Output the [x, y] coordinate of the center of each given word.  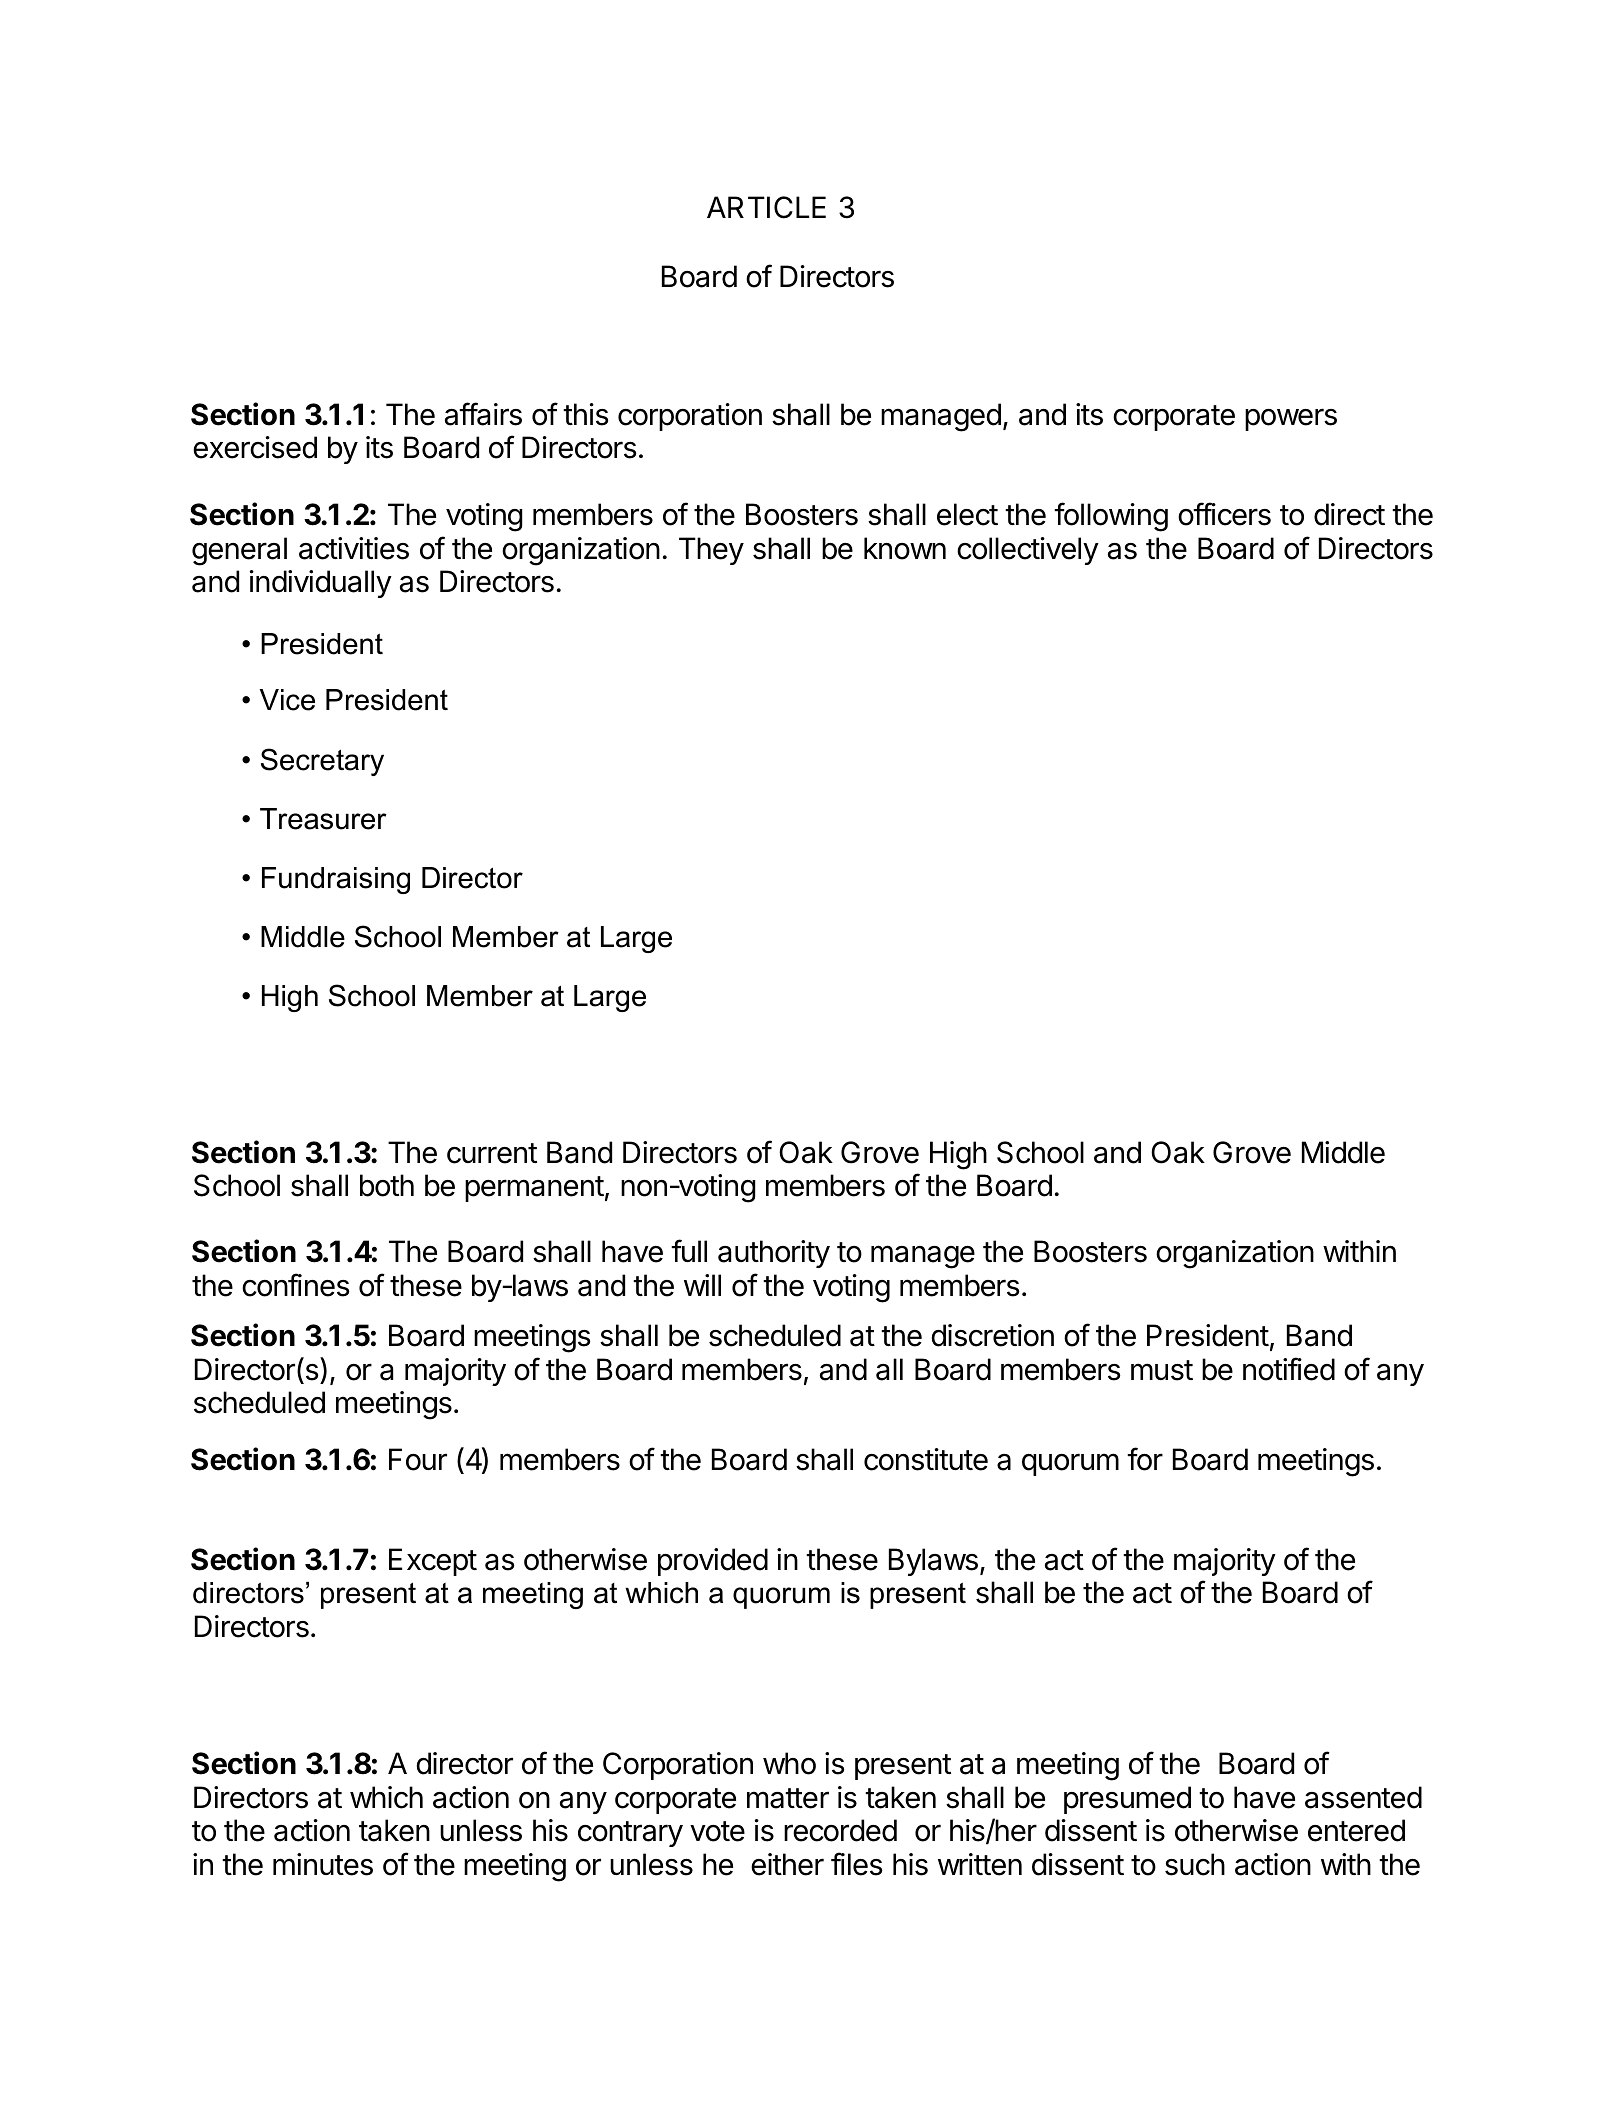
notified [1289, 1369]
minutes [323, 1864]
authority [774, 1254]
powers [1291, 419]
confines [296, 1285]
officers [1224, 514]
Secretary [322, 762]
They [711, 551]
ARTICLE [766, 207]
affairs [483, 414]
